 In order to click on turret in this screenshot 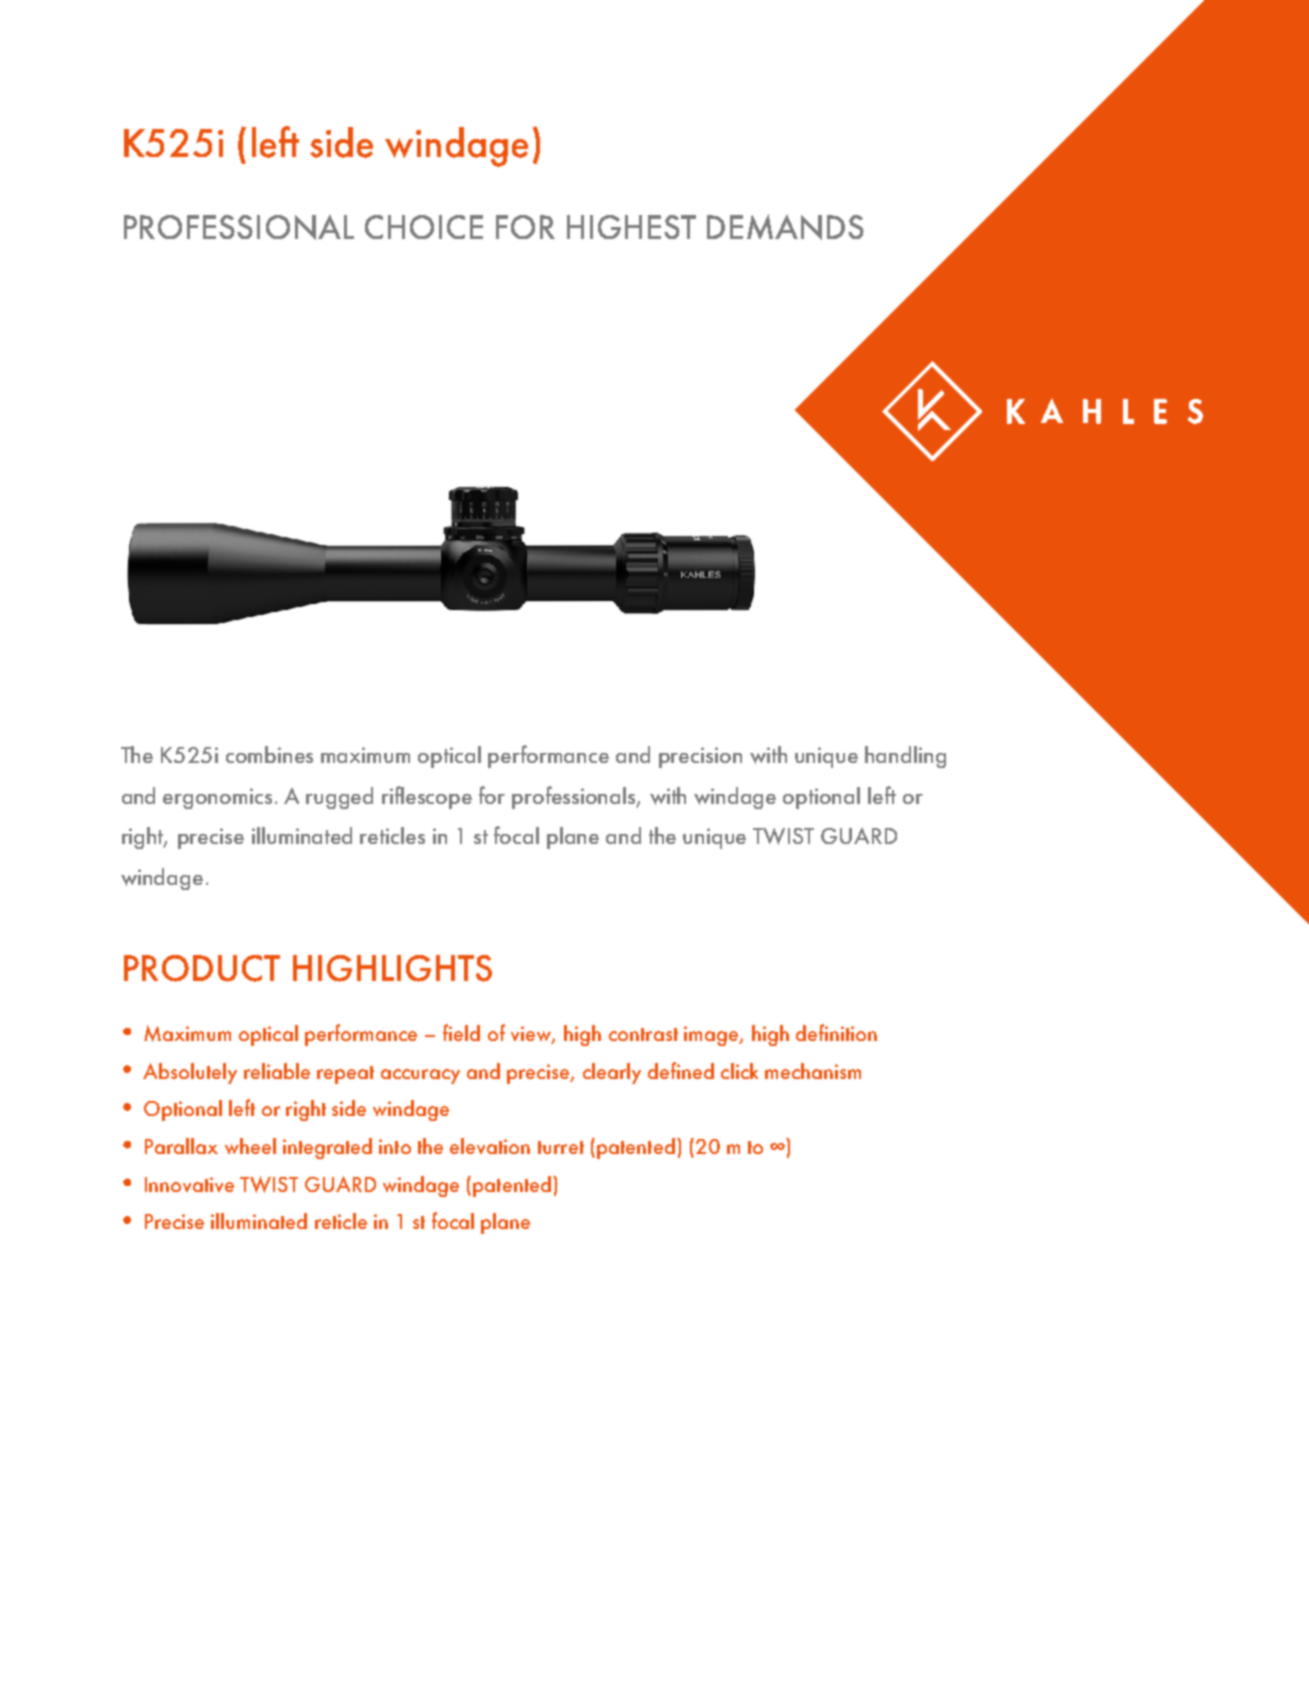, I will do `click(561, 1147)`.
